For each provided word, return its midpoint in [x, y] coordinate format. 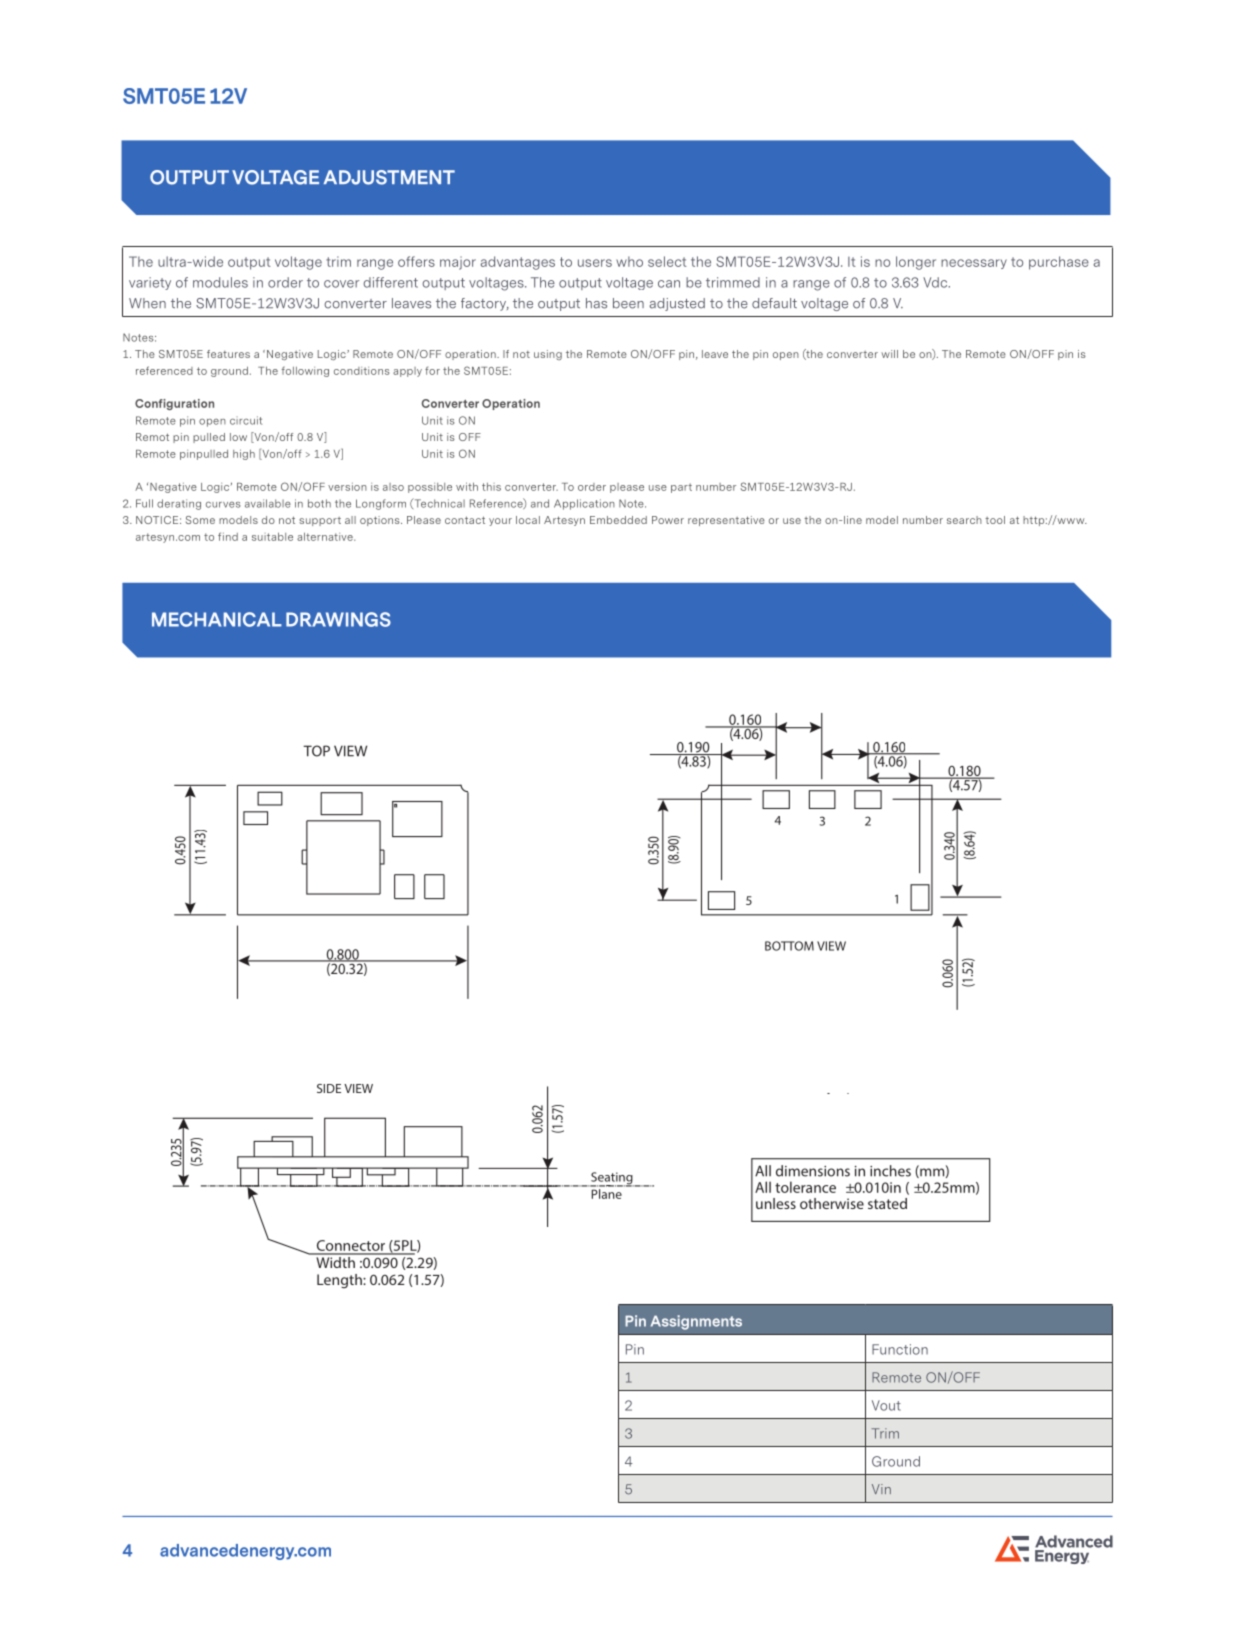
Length [340, 1281]
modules [220, 282]
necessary [974, 264]
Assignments [696, 1322]
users [595, 263]
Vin [881, 1489]
